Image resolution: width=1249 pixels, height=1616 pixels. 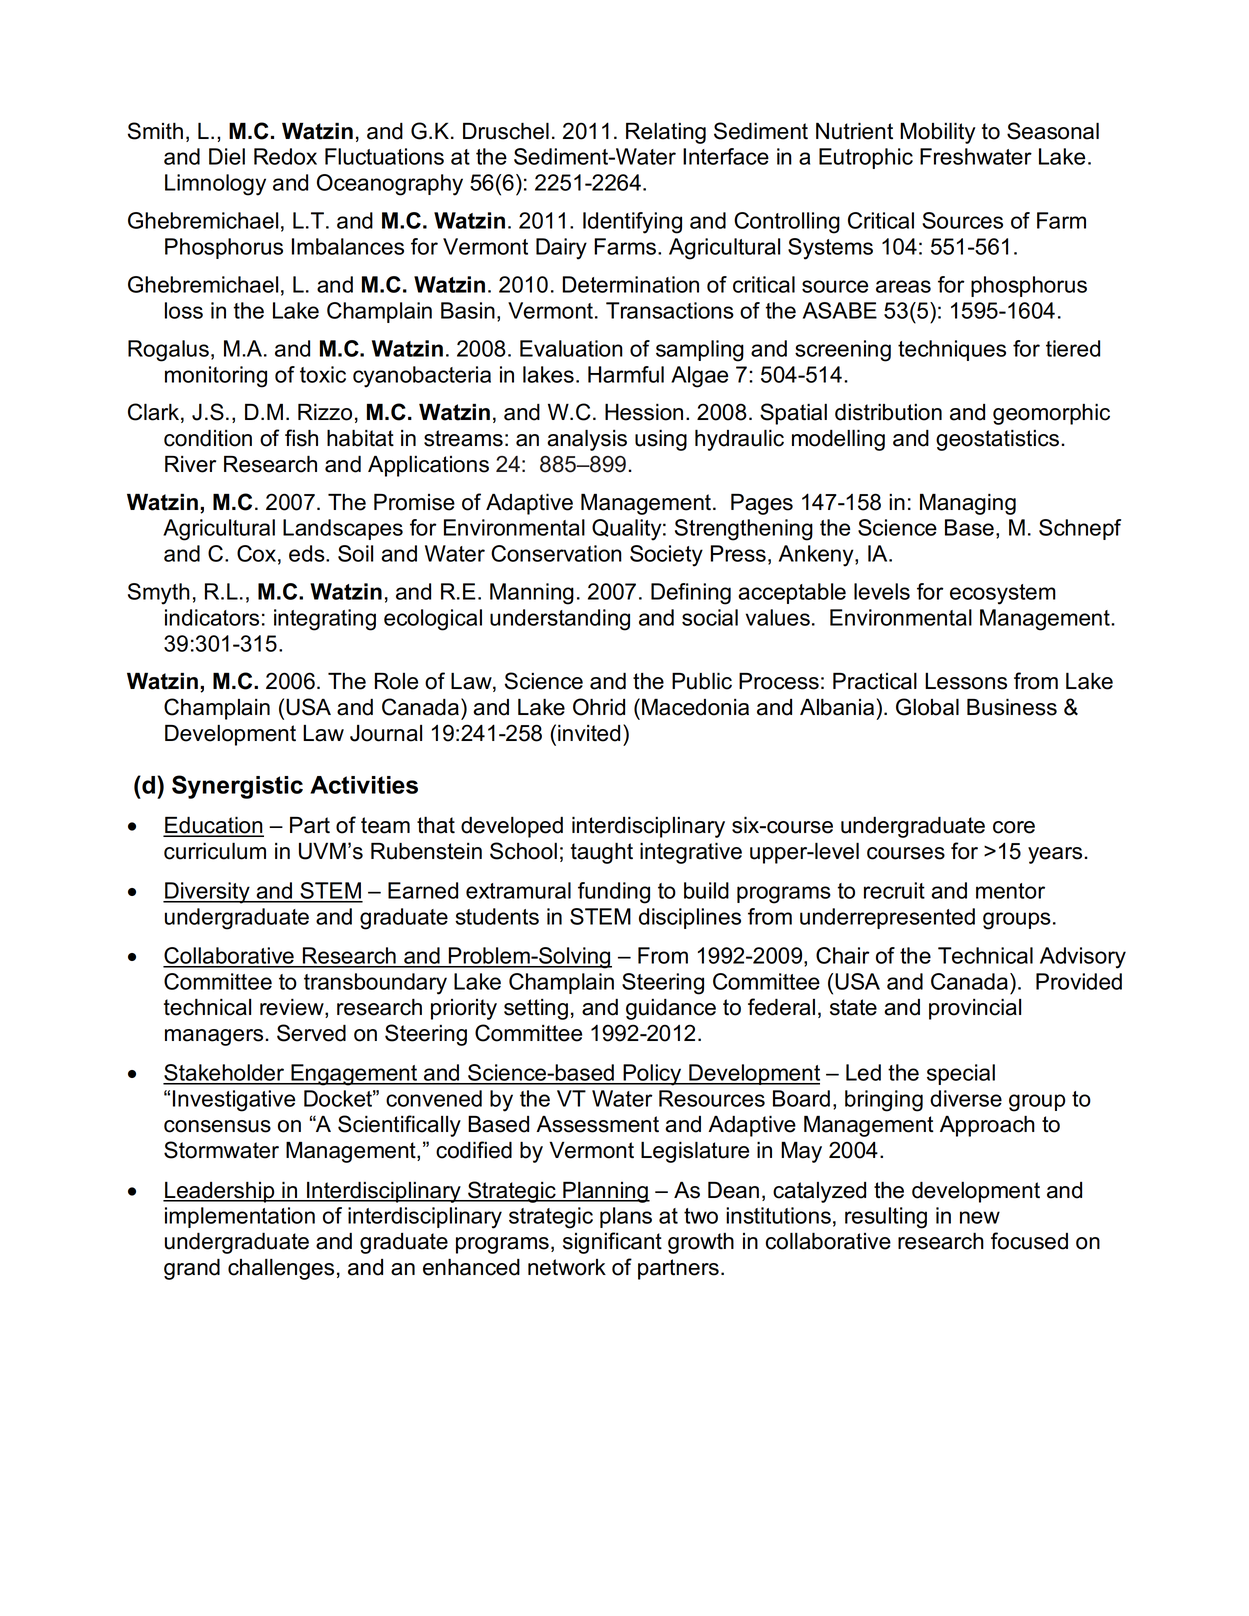 What do you see at coordinates (666, 133) in the image?
I see `Relating` at bounding box center [666, 133].
